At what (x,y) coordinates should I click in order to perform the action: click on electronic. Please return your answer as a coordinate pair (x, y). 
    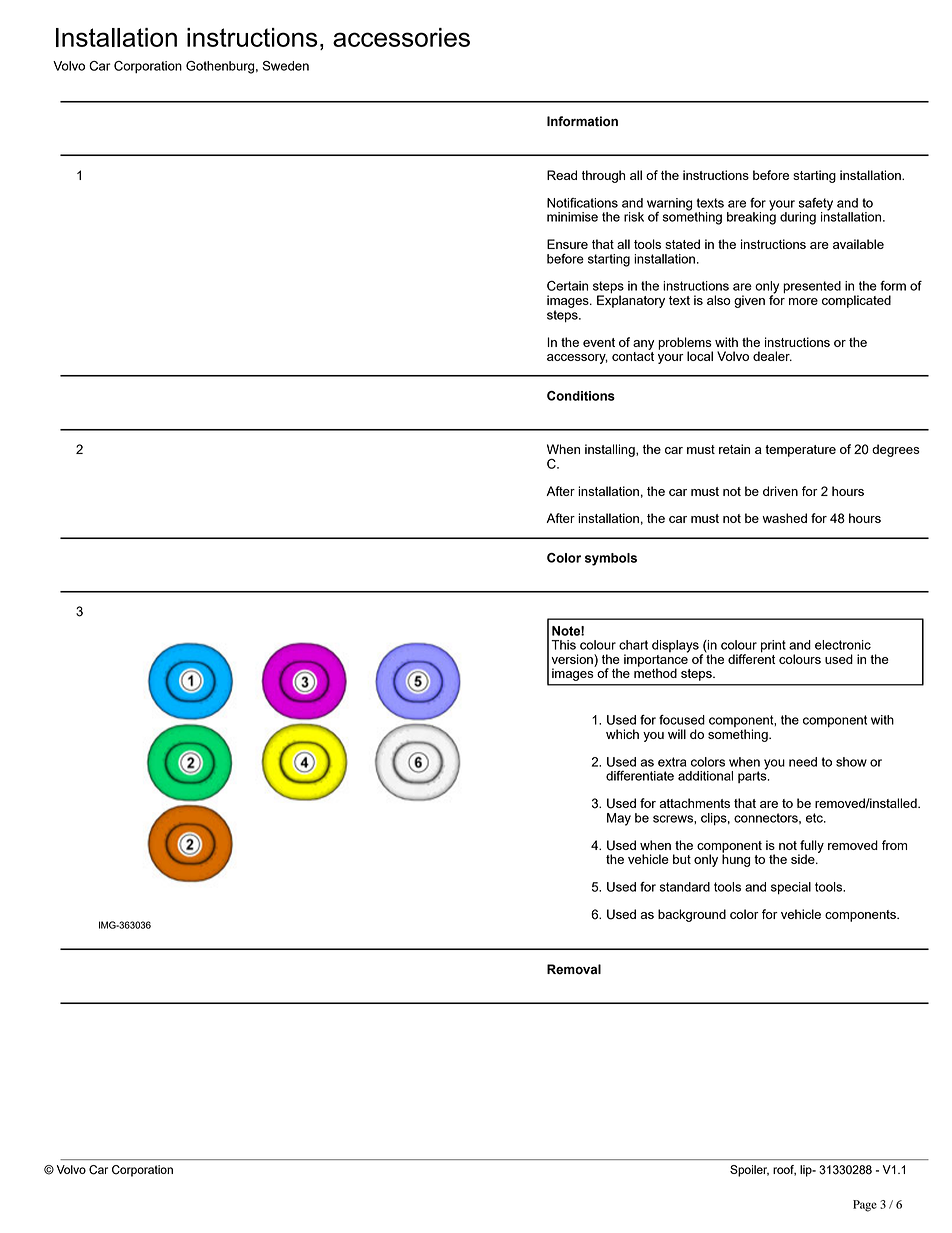
    Looking at the image, I should click on (843, 645).
